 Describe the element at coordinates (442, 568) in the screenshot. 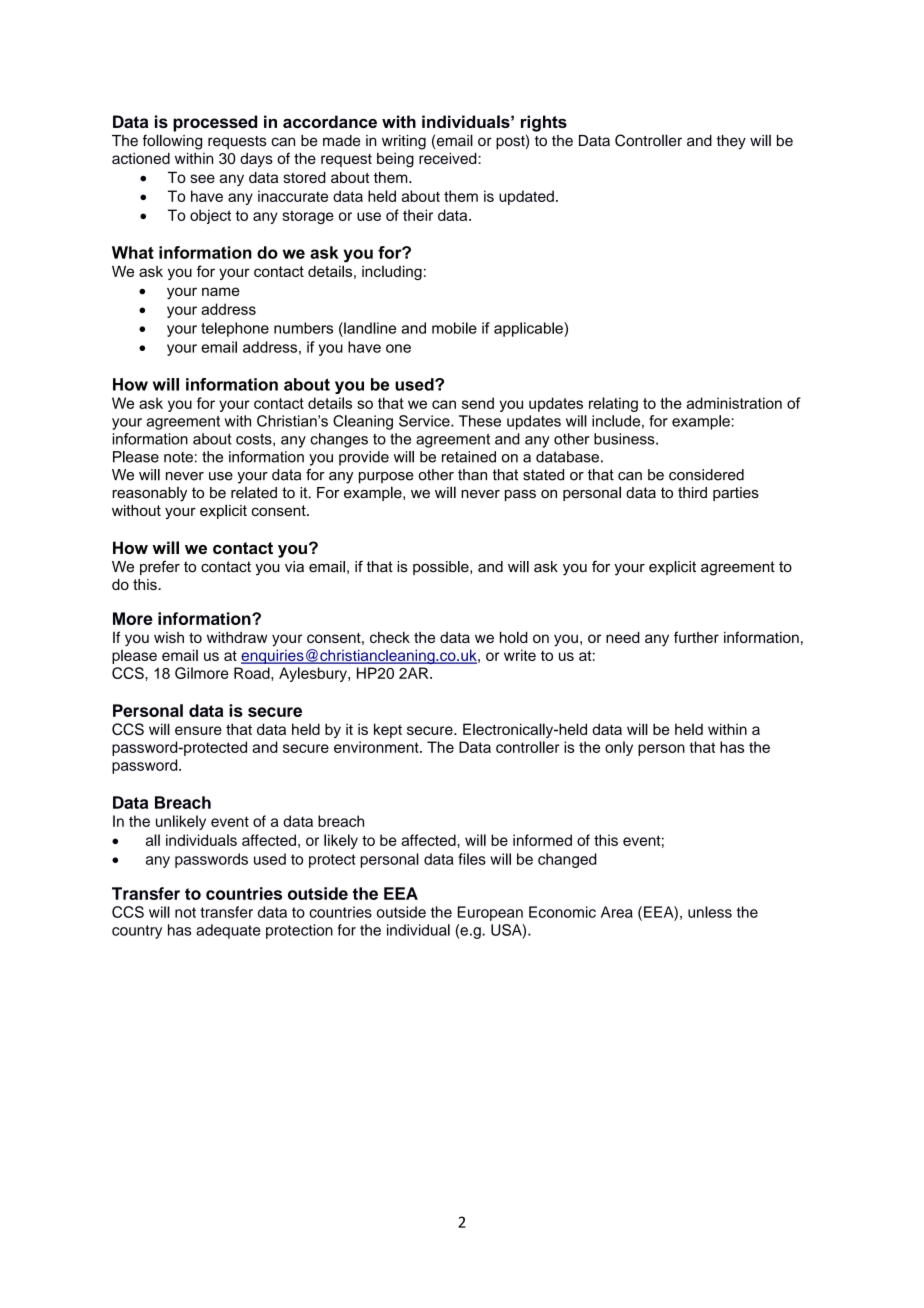

I see `possible` at that location.
